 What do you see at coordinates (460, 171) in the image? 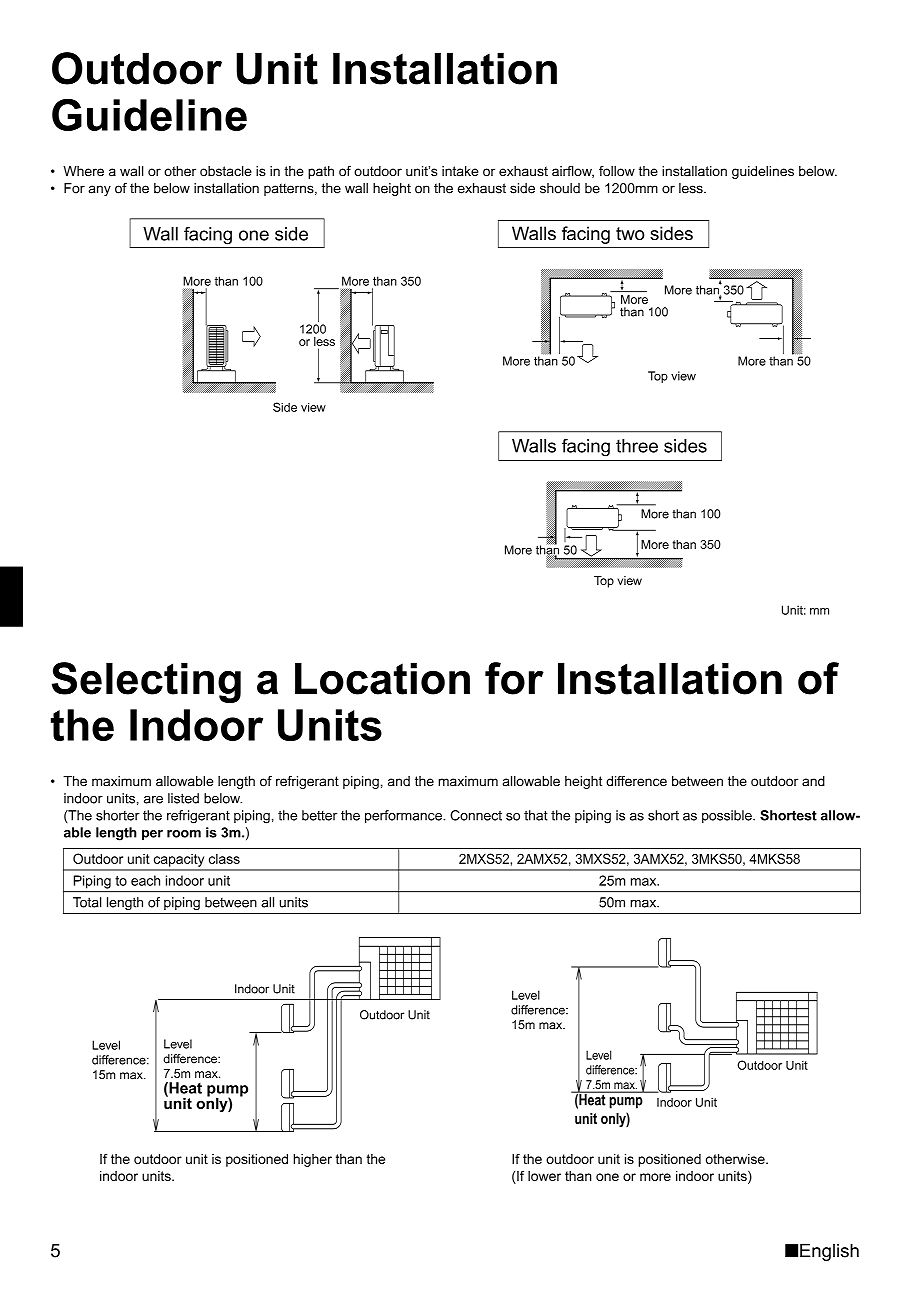
I see `intake` at bounding box center [460, 171].
